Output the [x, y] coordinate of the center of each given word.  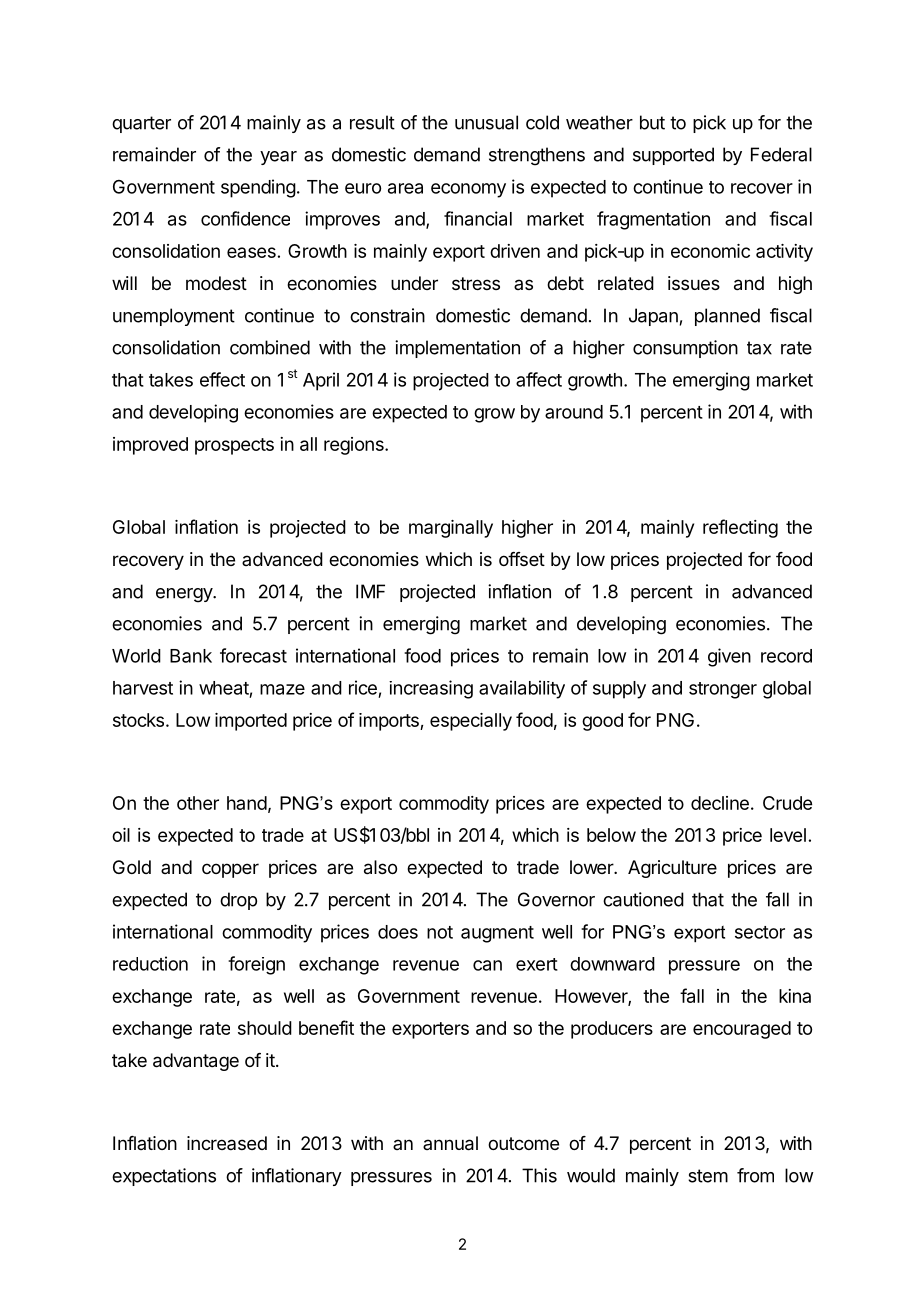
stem [708, 1176]
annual [450, 1143]
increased [227, 1143]
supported [673, 156]
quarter [141, 124]
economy [468, 190]
